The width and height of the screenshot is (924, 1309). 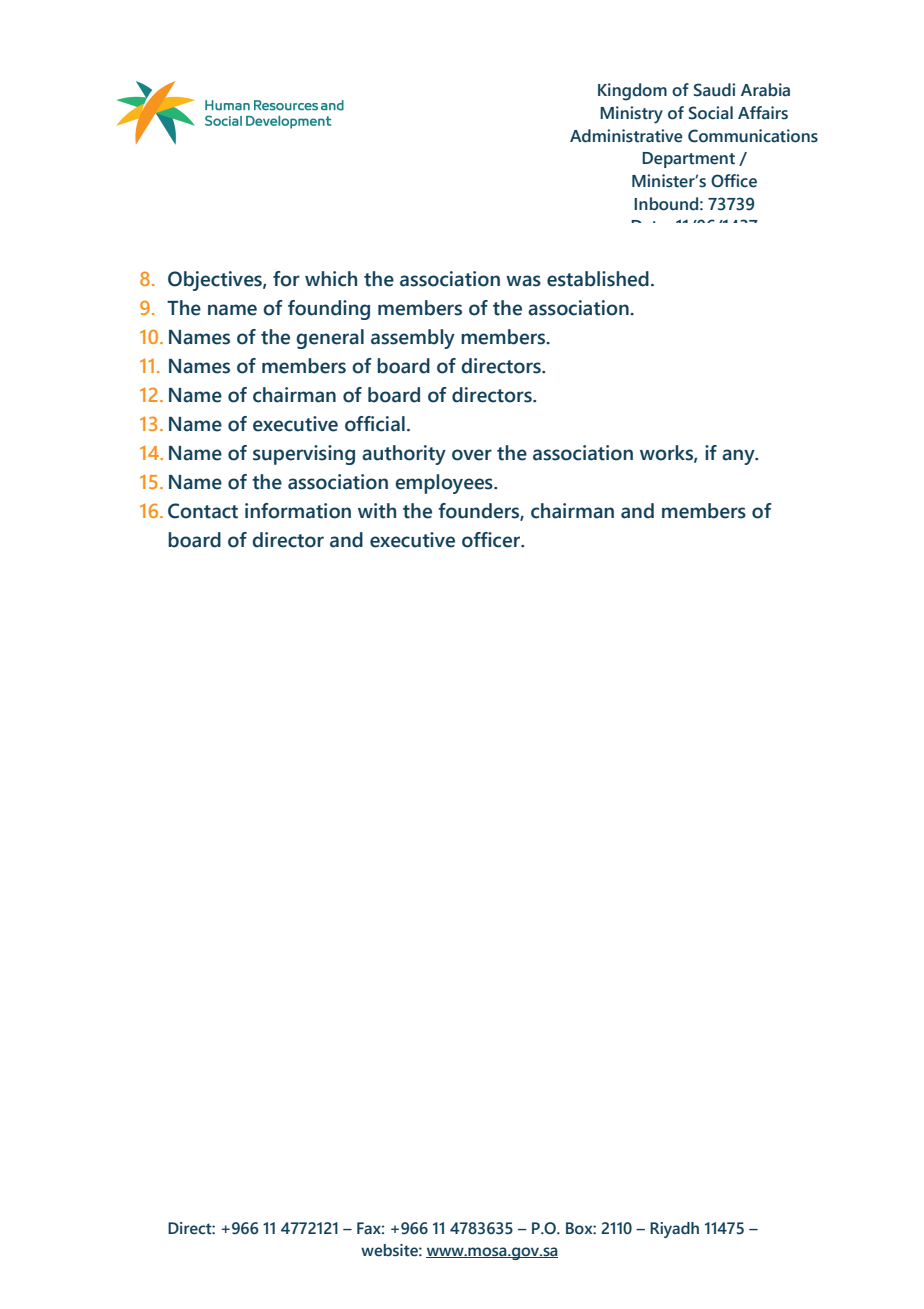 I want to click on Administrative, so click(x=626, y=136).
